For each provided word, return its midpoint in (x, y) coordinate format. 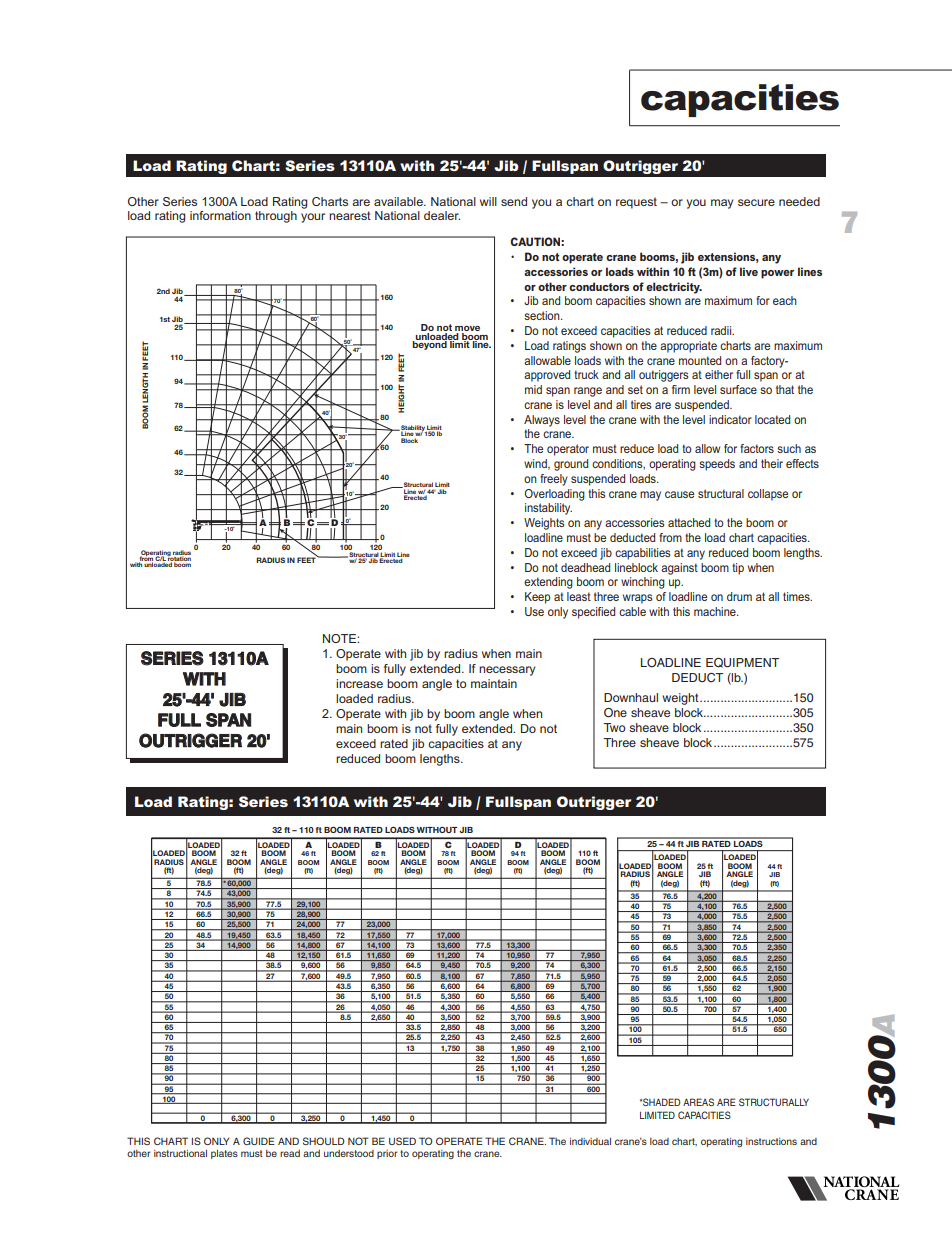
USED (402, 1141)
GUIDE (259, 1141)
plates (224, 1154)
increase (359, 683)
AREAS (698, 1102)
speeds (717, 465)
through (276, 217)
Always (542, 421)
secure (756, 202)
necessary (507, 671)
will (488, 201)
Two (614, 727)
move (467, 328)
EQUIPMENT (742, 663)
